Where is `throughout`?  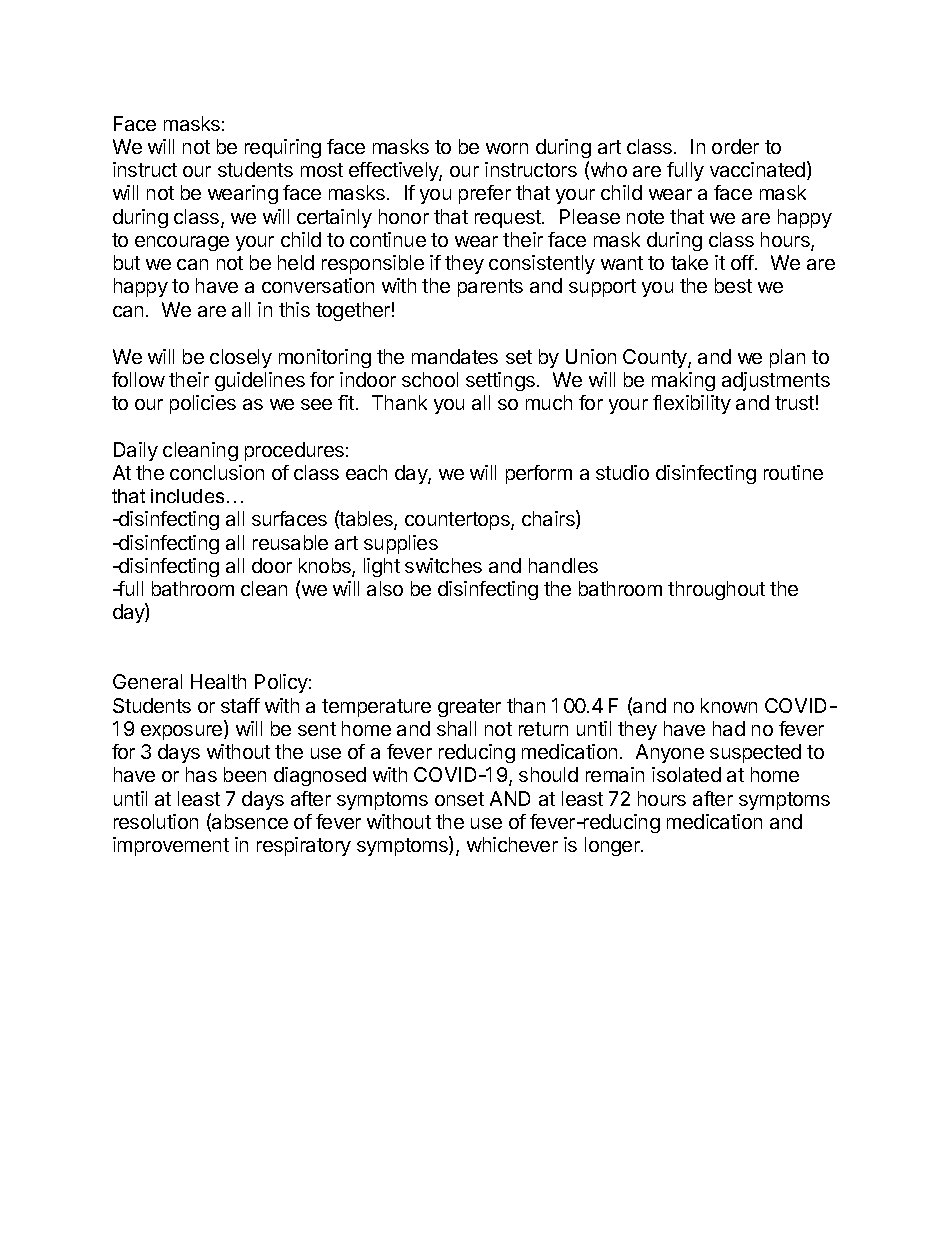
throughout is located at coordinates (716, 590).
